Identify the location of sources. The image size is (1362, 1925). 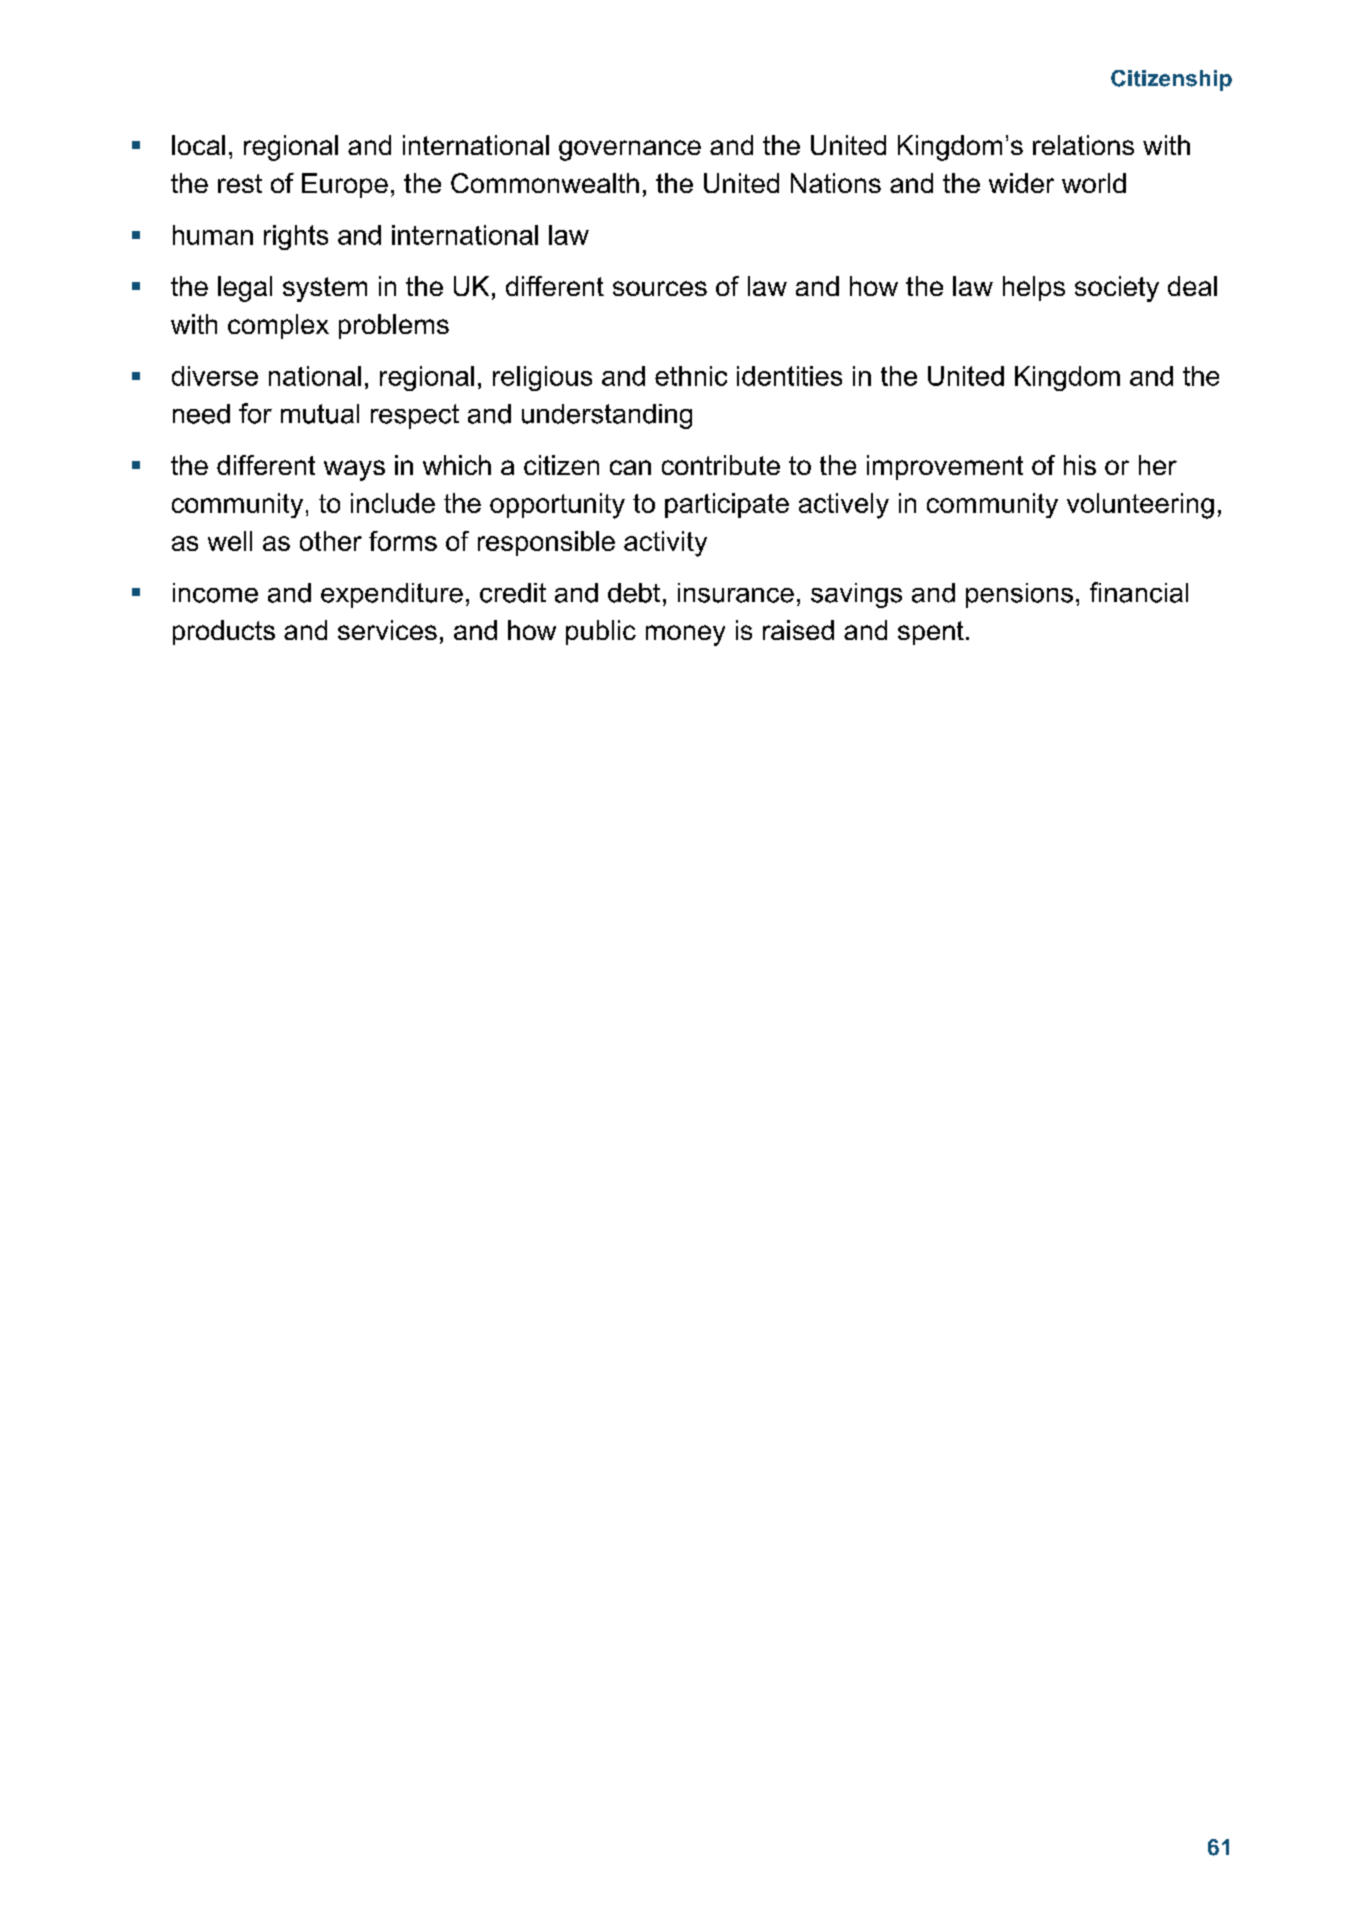
(660, 288).
